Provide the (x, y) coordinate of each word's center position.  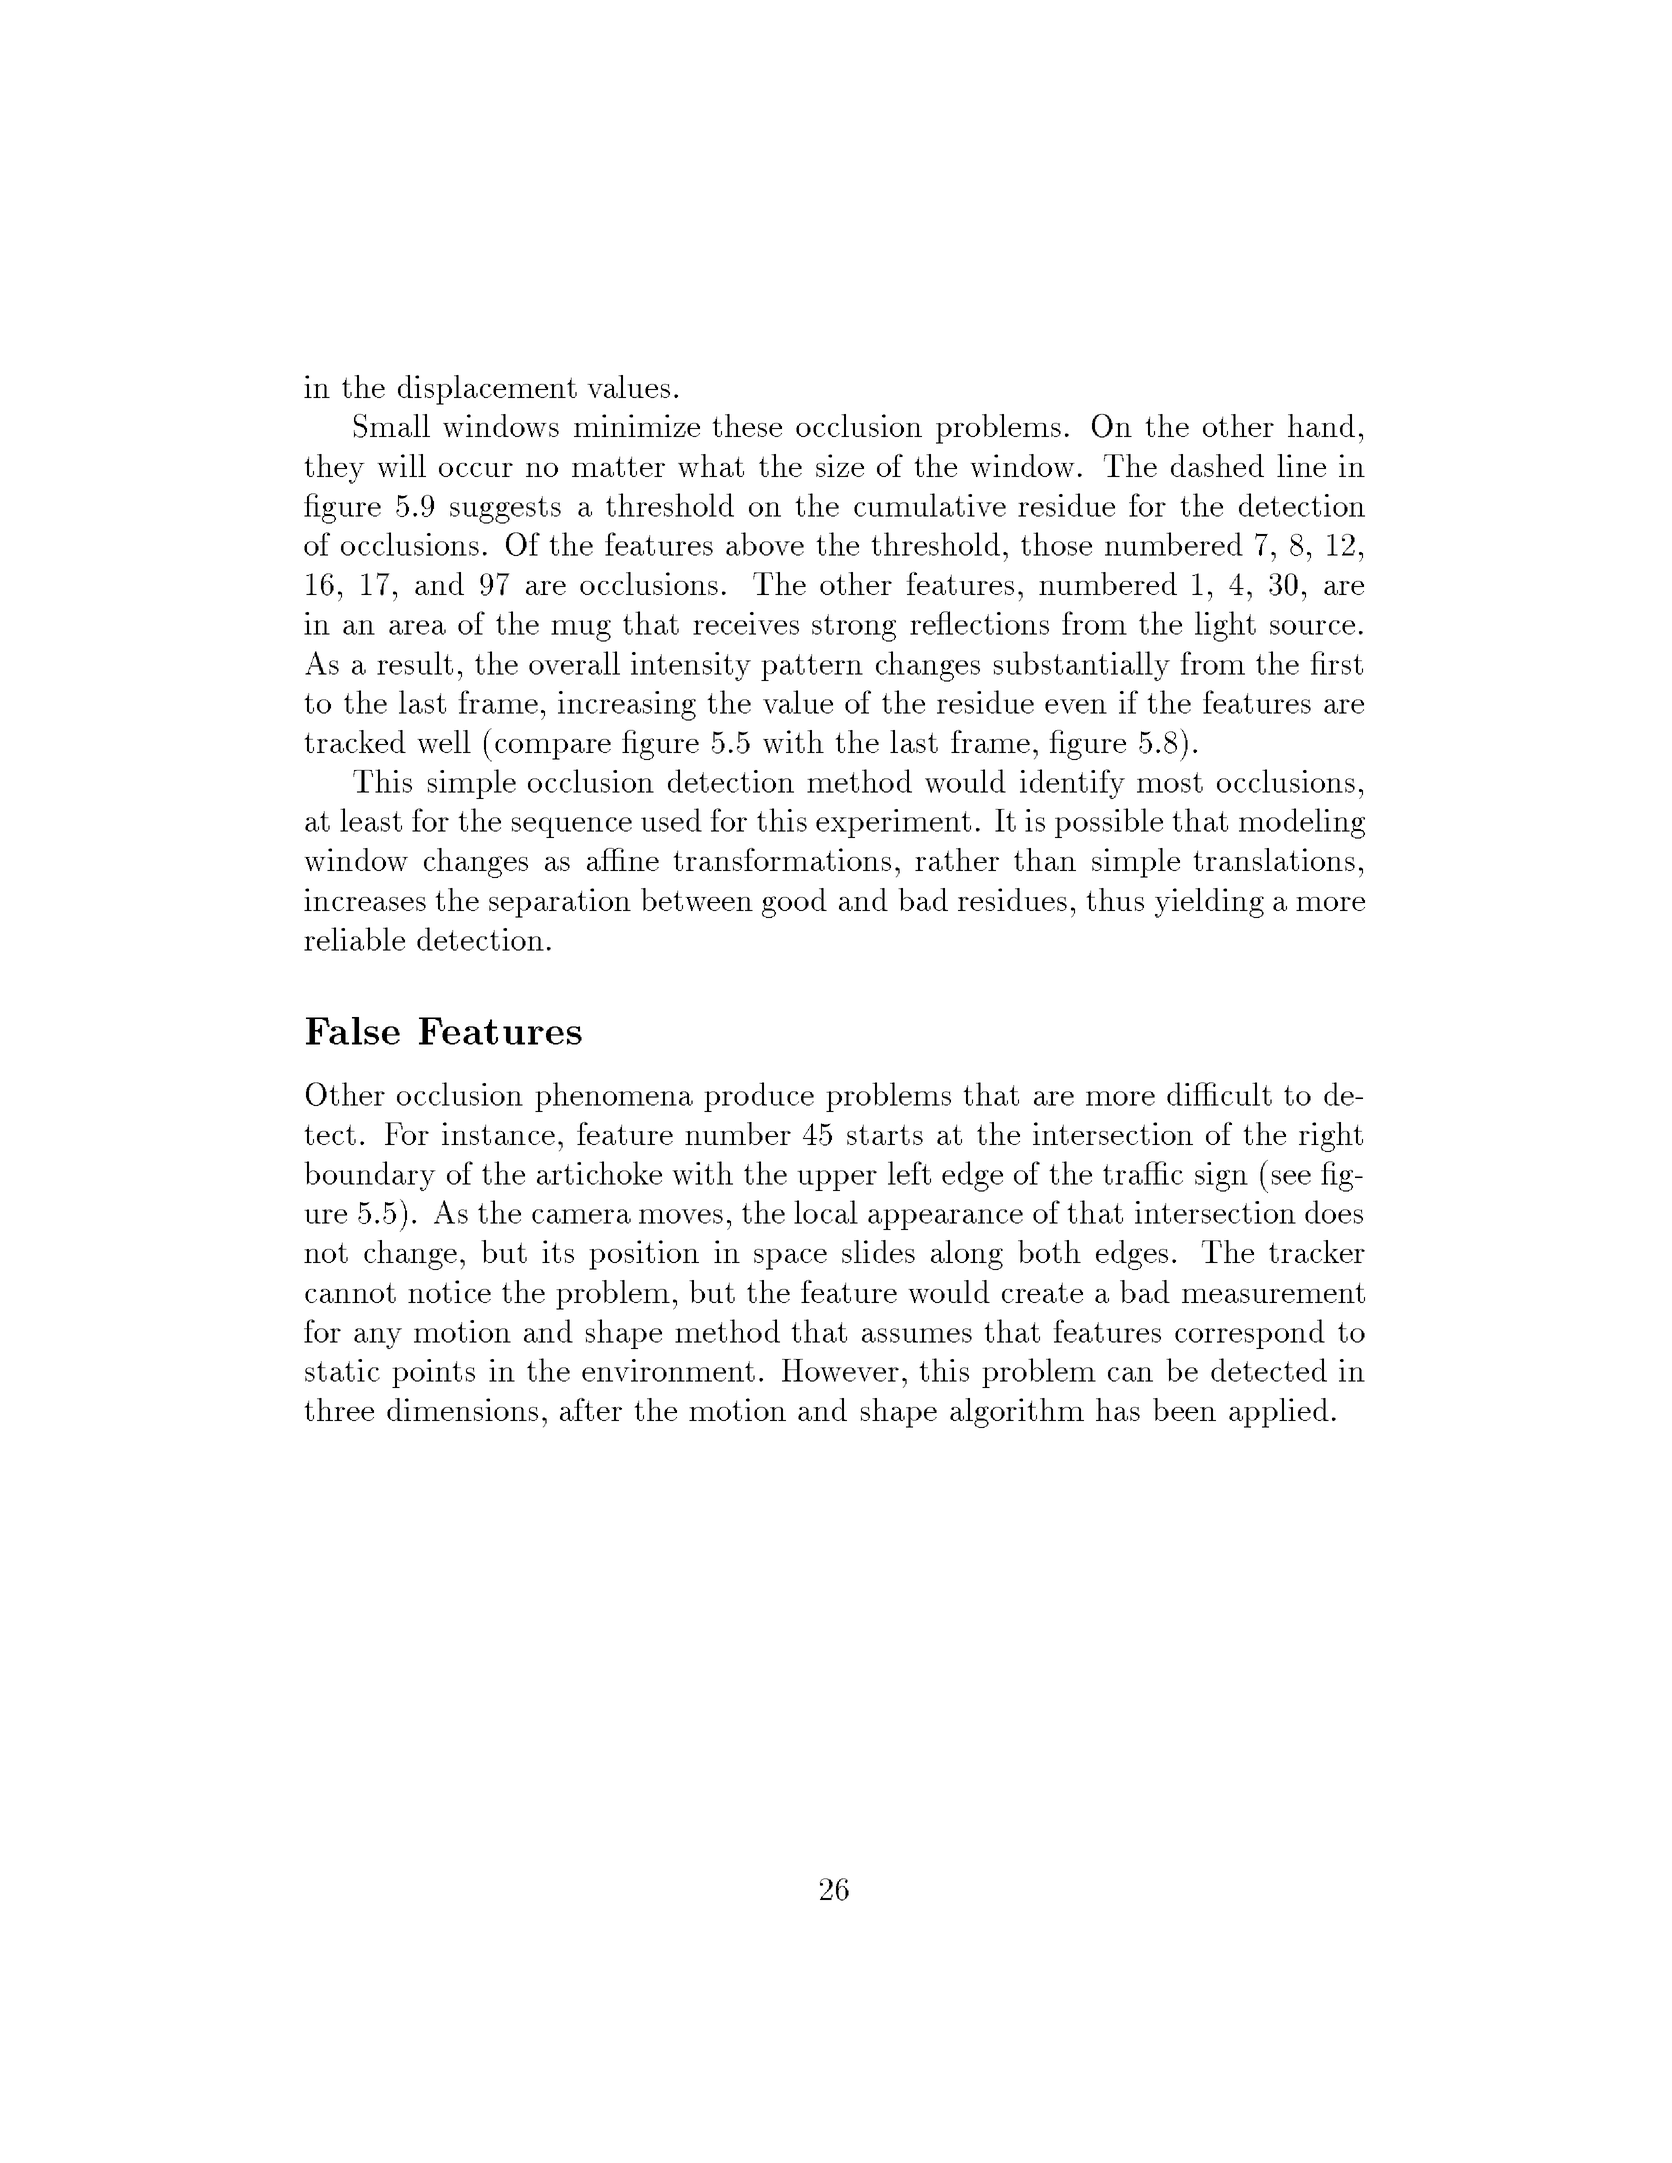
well (444, 741)
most (1170, 782)
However (840, 1370)
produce (759, 1097)
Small (392, 426)
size (840, 465)
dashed (1217, 465)
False (353, 1031)
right (1331, 1137)
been (1184, 1409)
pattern (812, 667)
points (433, 1373)
